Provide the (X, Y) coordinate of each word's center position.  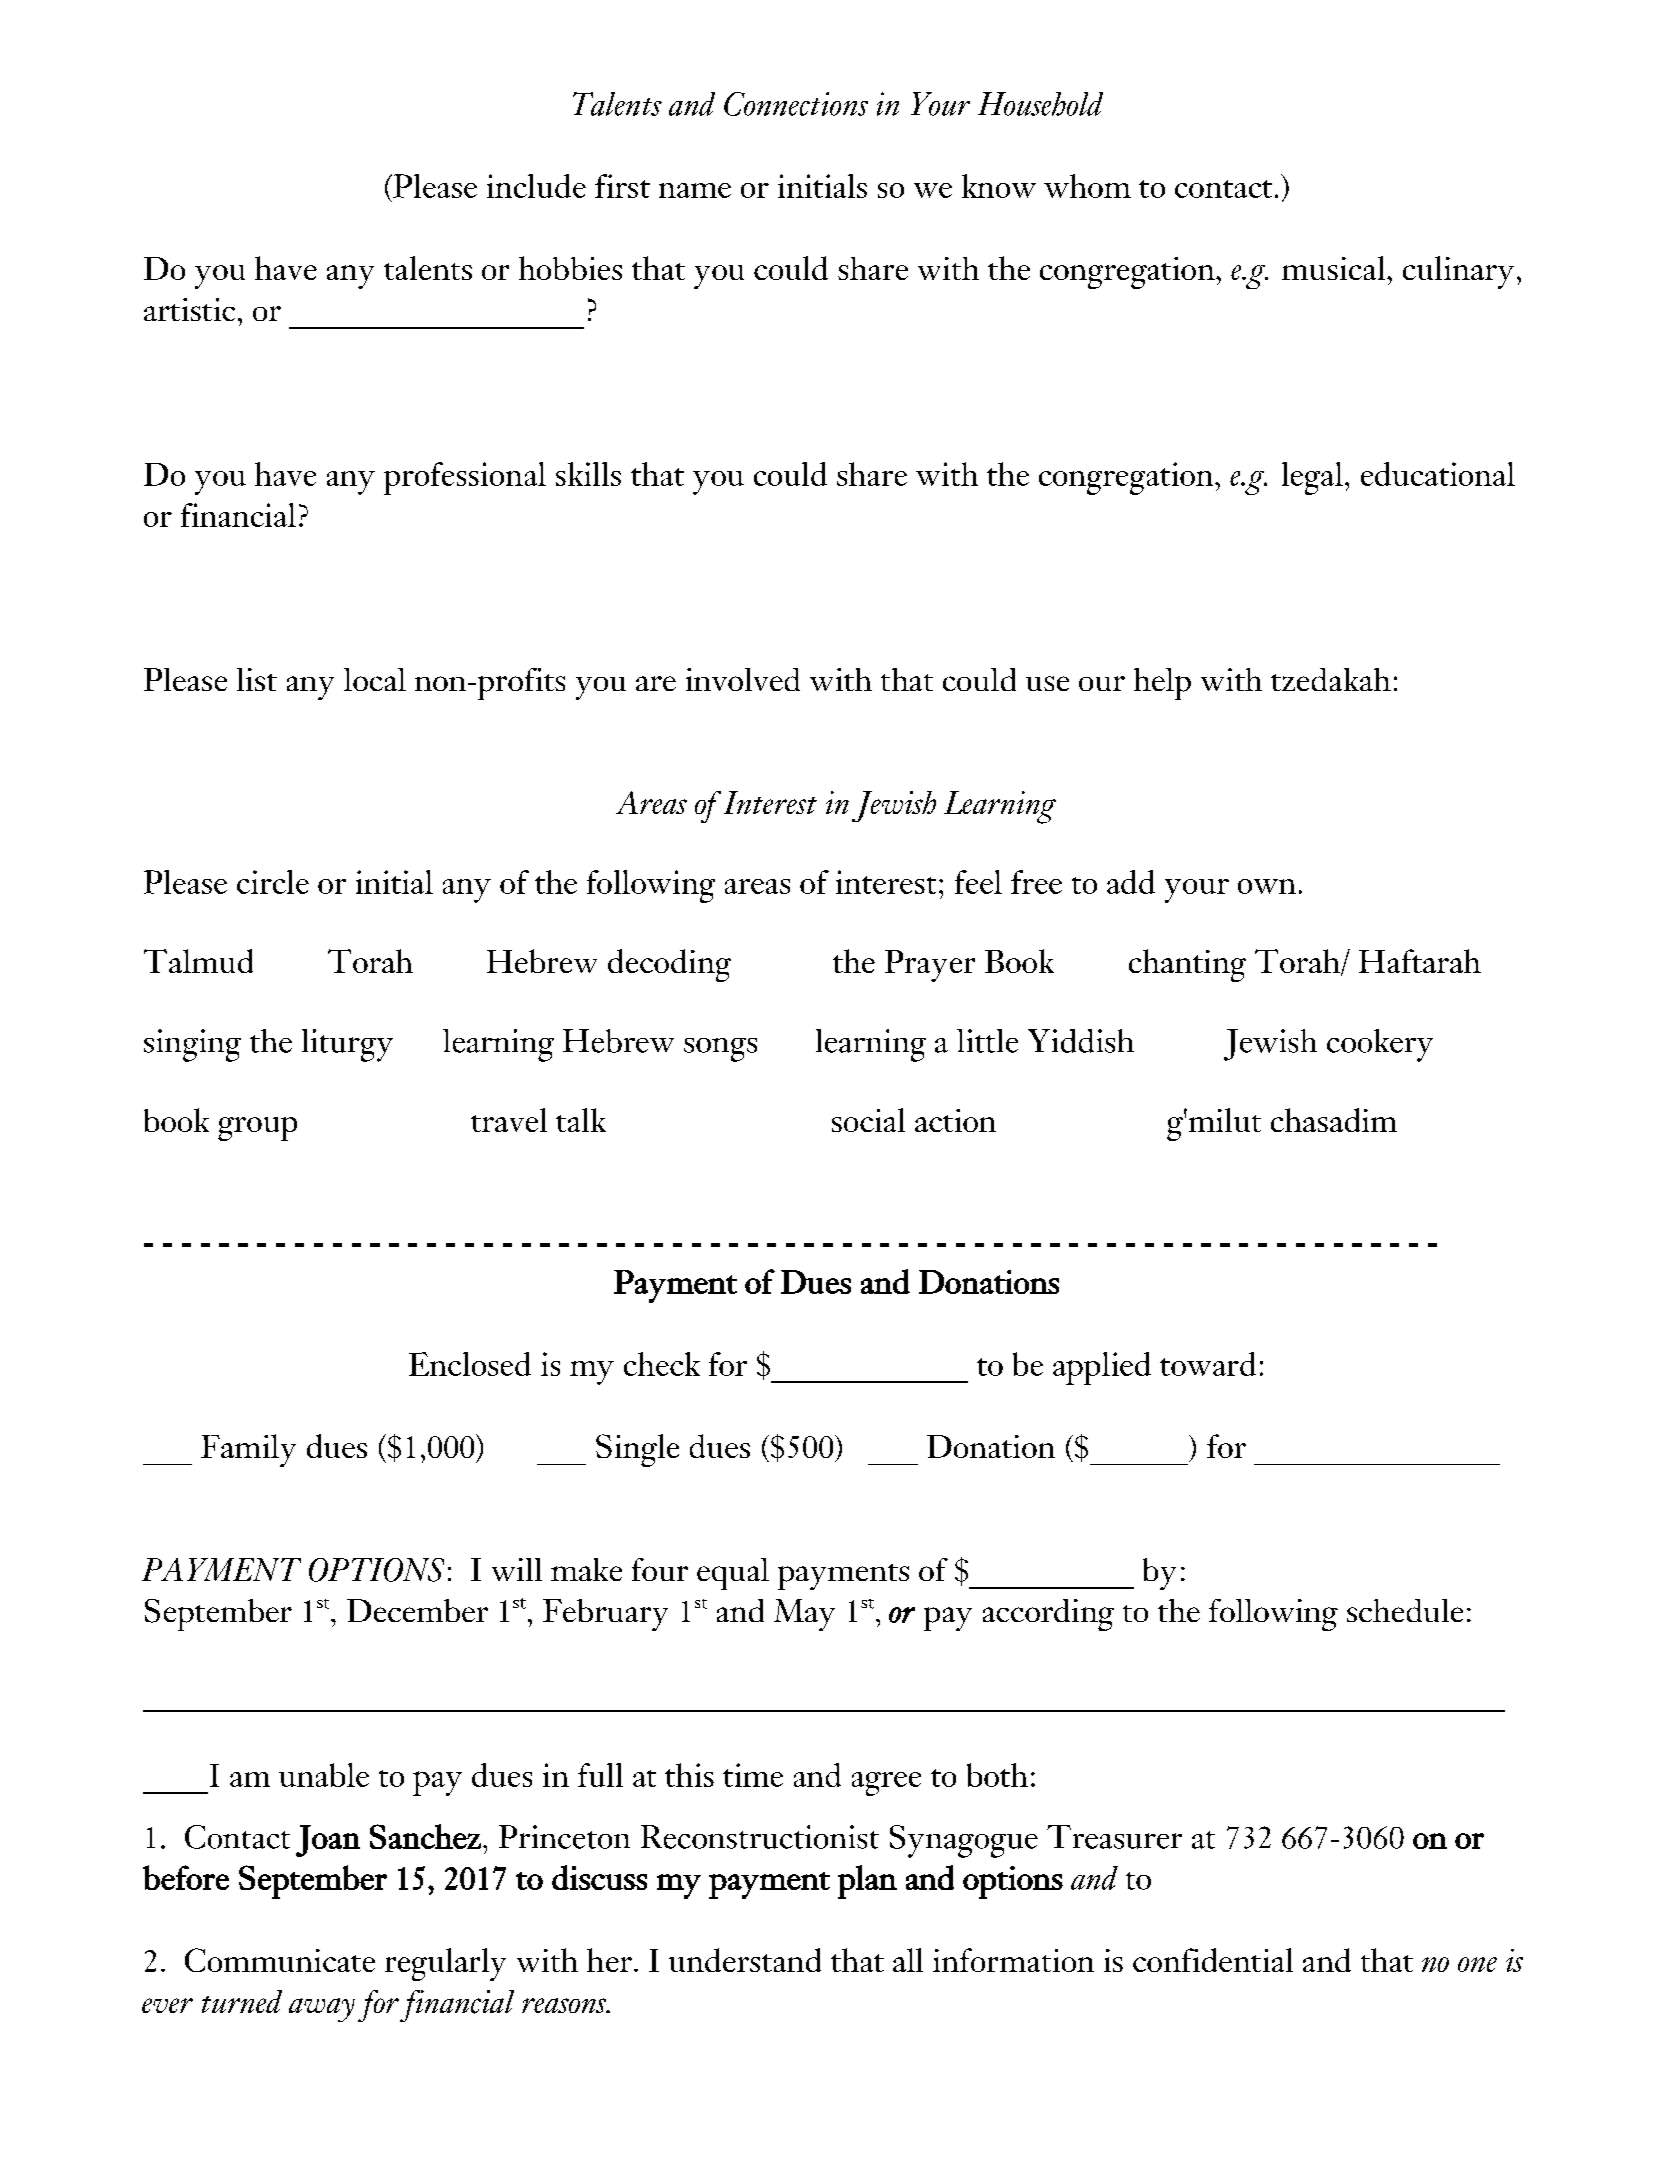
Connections (796, 104)
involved (743, 679)
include (536, 186)
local (375, 679)
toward (1208, 1364)
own (1267, 886)
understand (745, 1960)
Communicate (280, 1960)
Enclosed (470, 1364)
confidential (1213, 1960)
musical (1333, 268)
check (662, 1364)
